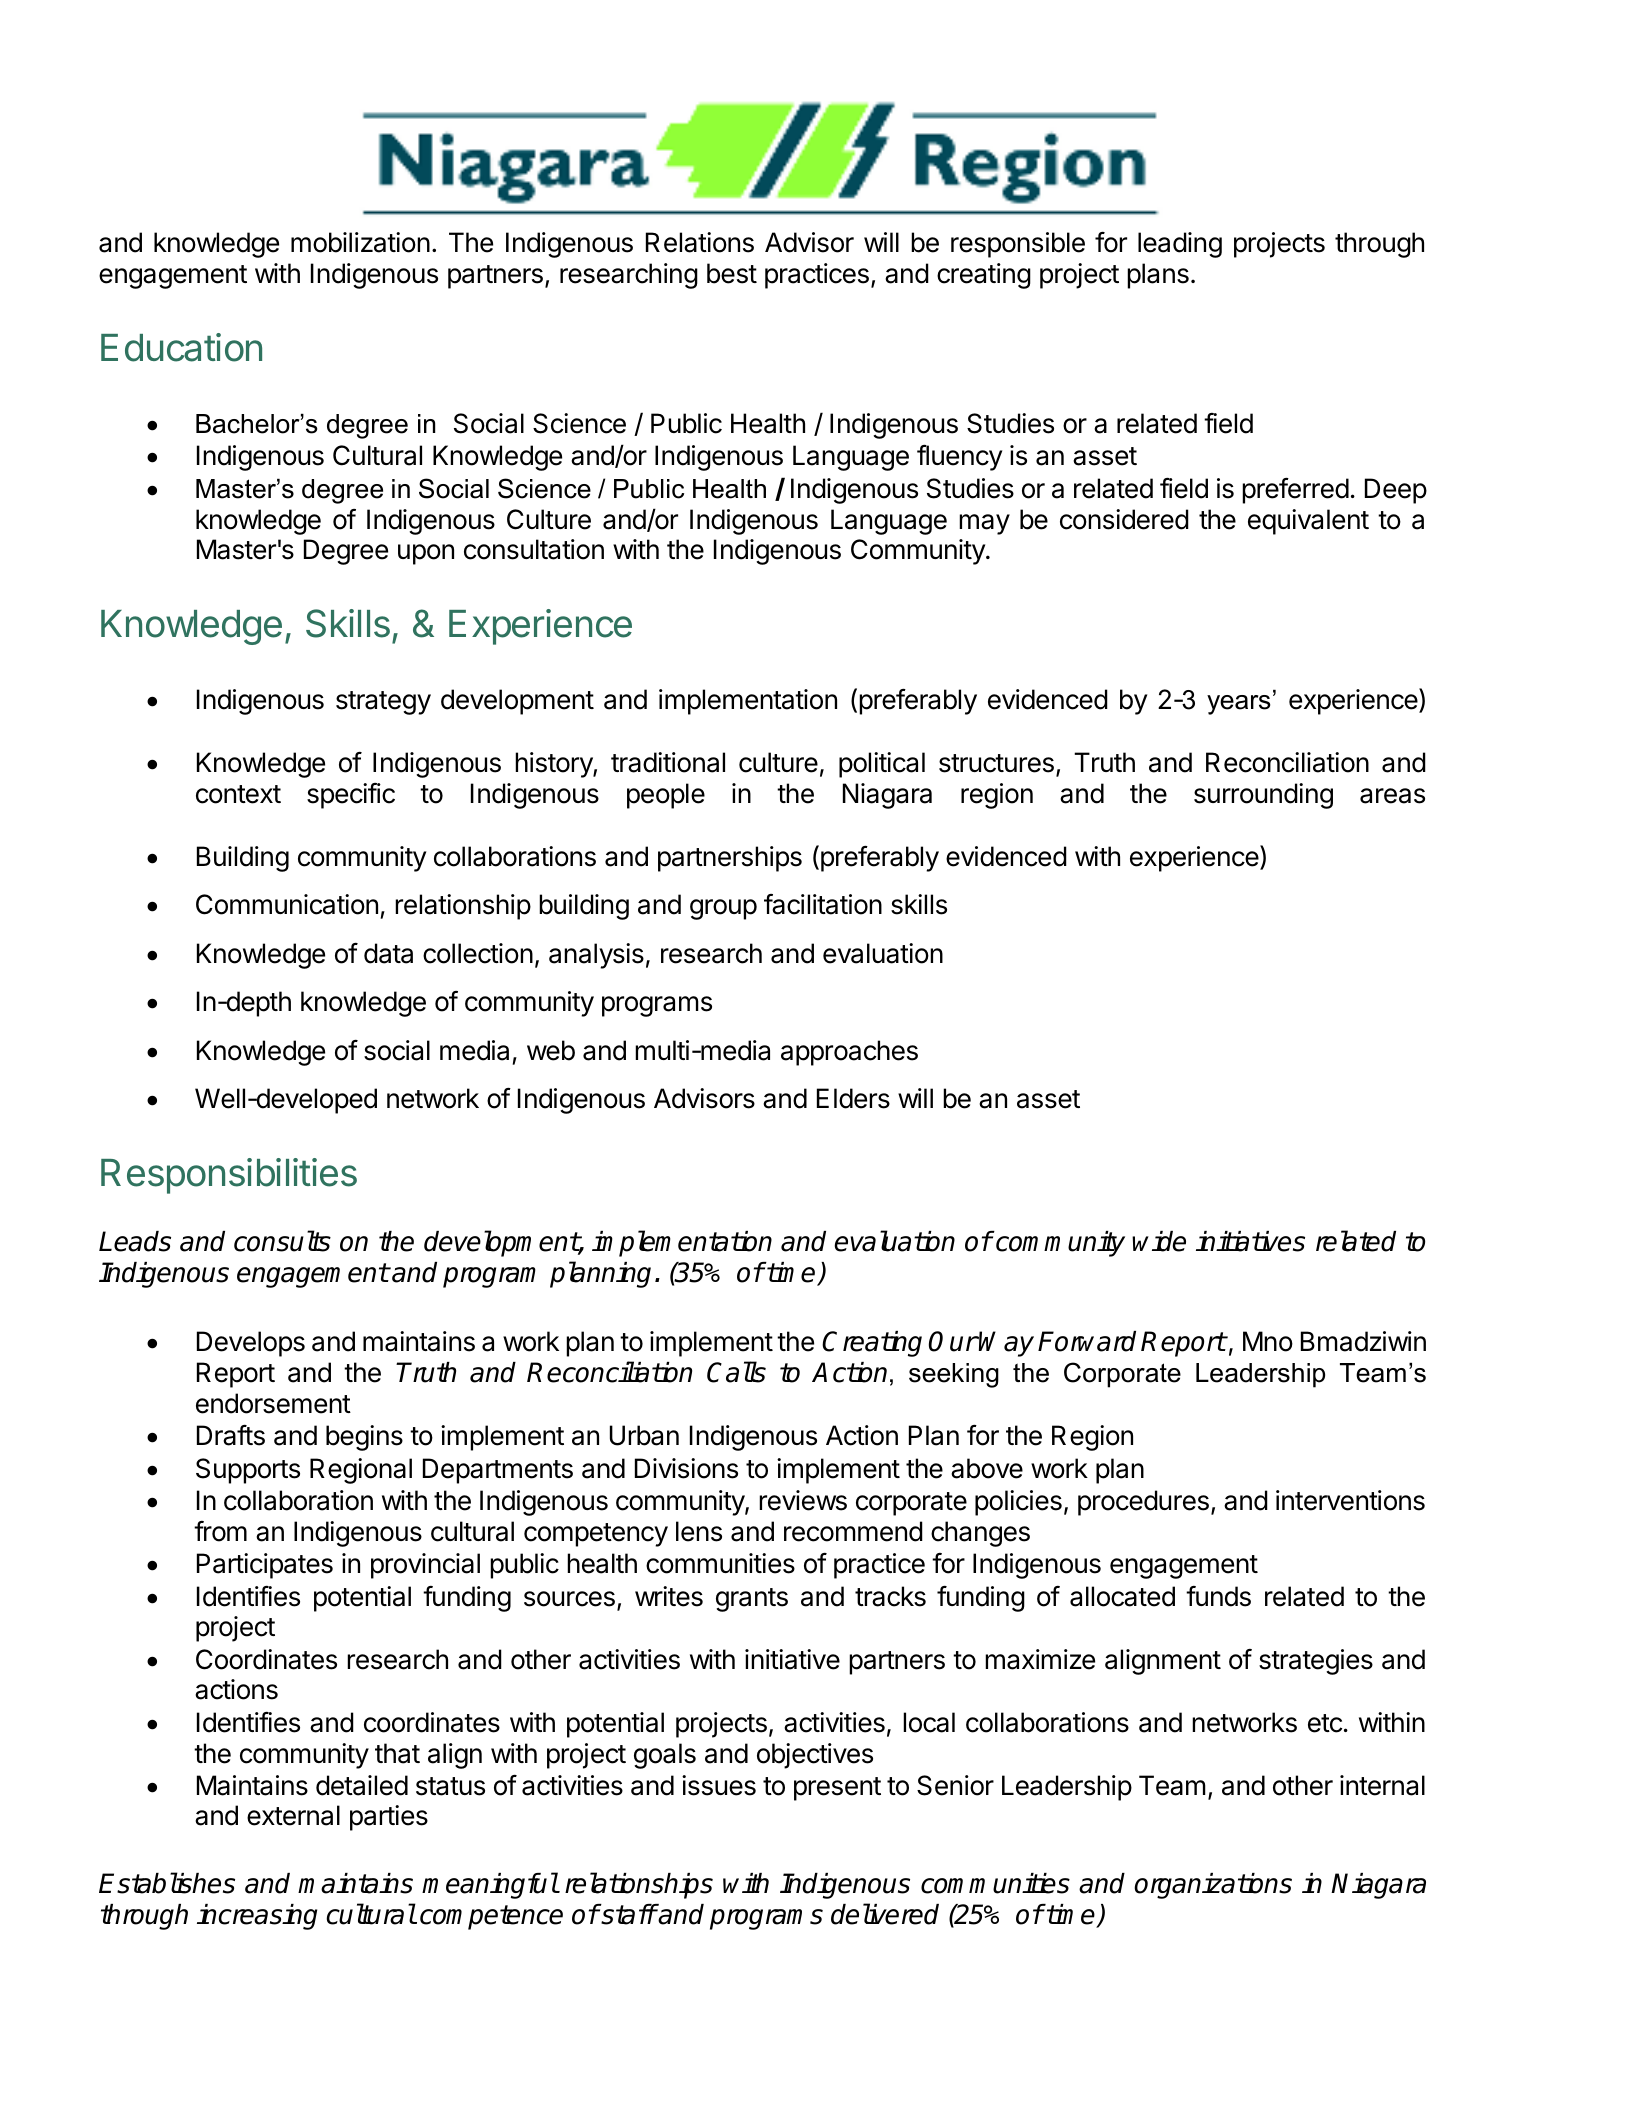  Describe the element at coordinates (1159, 1241) in the screenshot. I see `wide` at that location.
